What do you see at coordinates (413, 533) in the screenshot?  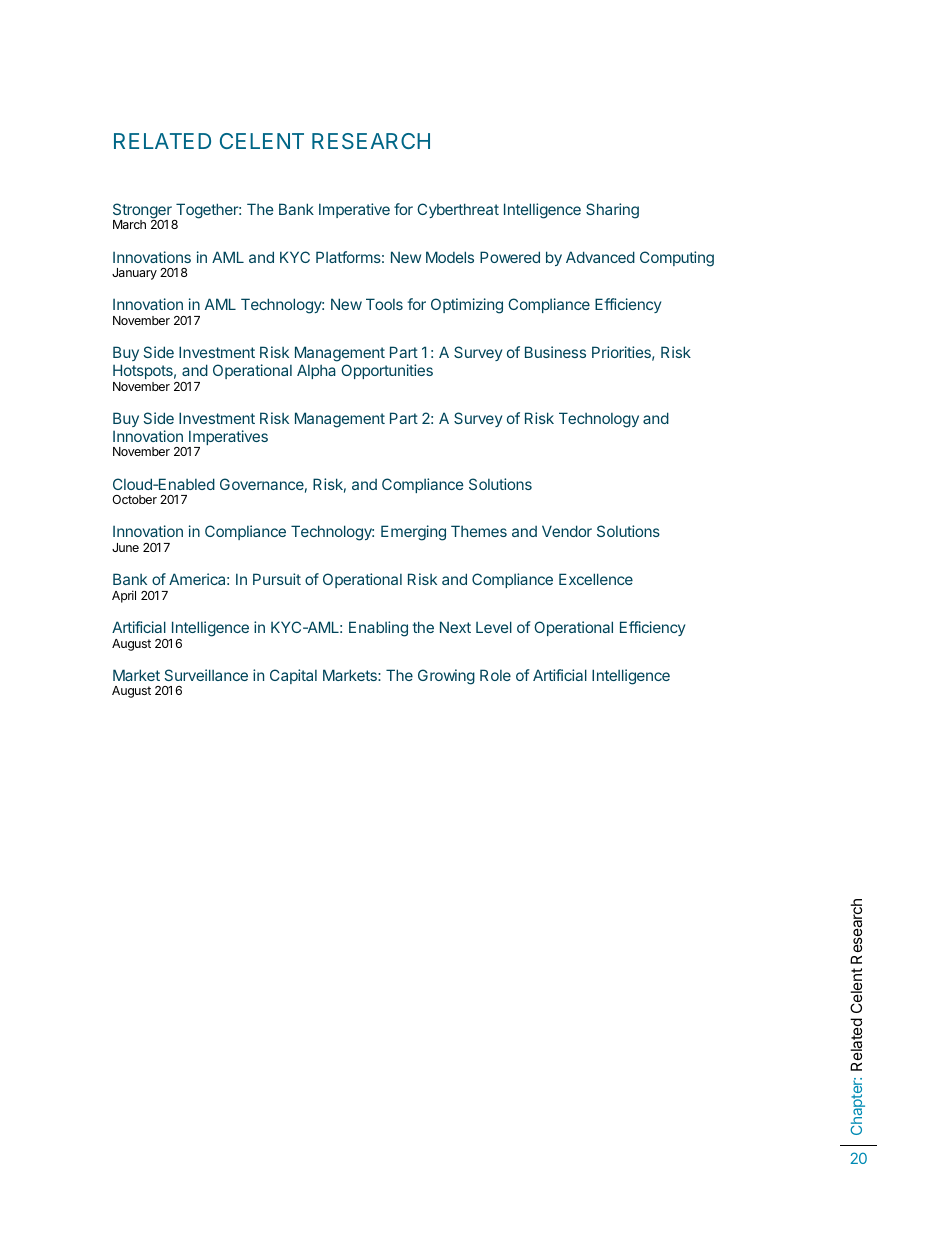 I see `Emerging` at bounding box center [413, 533].
